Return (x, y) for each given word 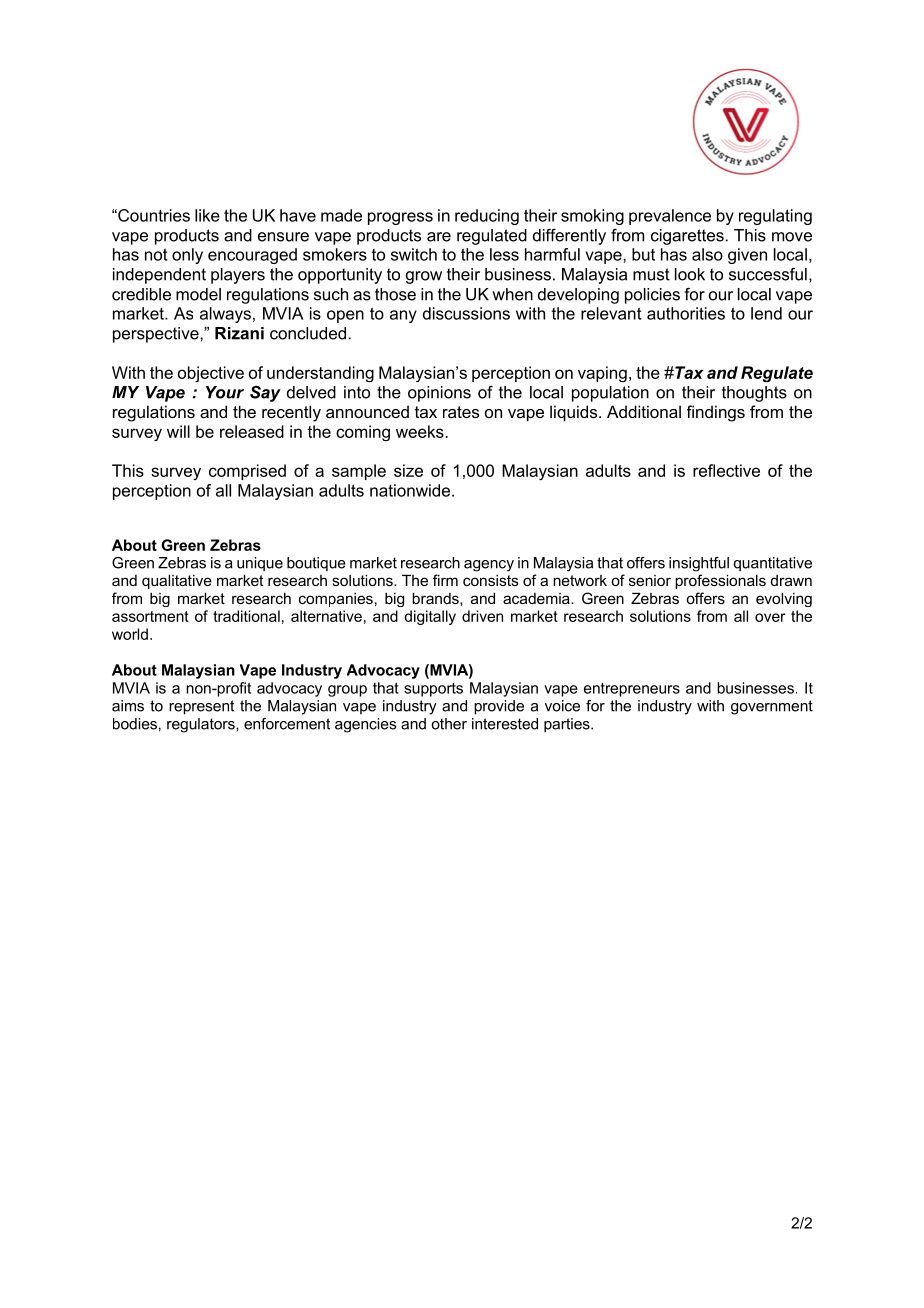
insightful (699, 564)
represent (201, 707)
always (225, 315)
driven (482, 616)
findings (716, 413)
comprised (247, 472)
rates (461, 412)
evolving (784, 599)
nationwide (411, 490)
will (178, 431)
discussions (466, 313)
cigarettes (687, 237)
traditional (246, 616)
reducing (487, 217)
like (207, 215)
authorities (686, 313)
